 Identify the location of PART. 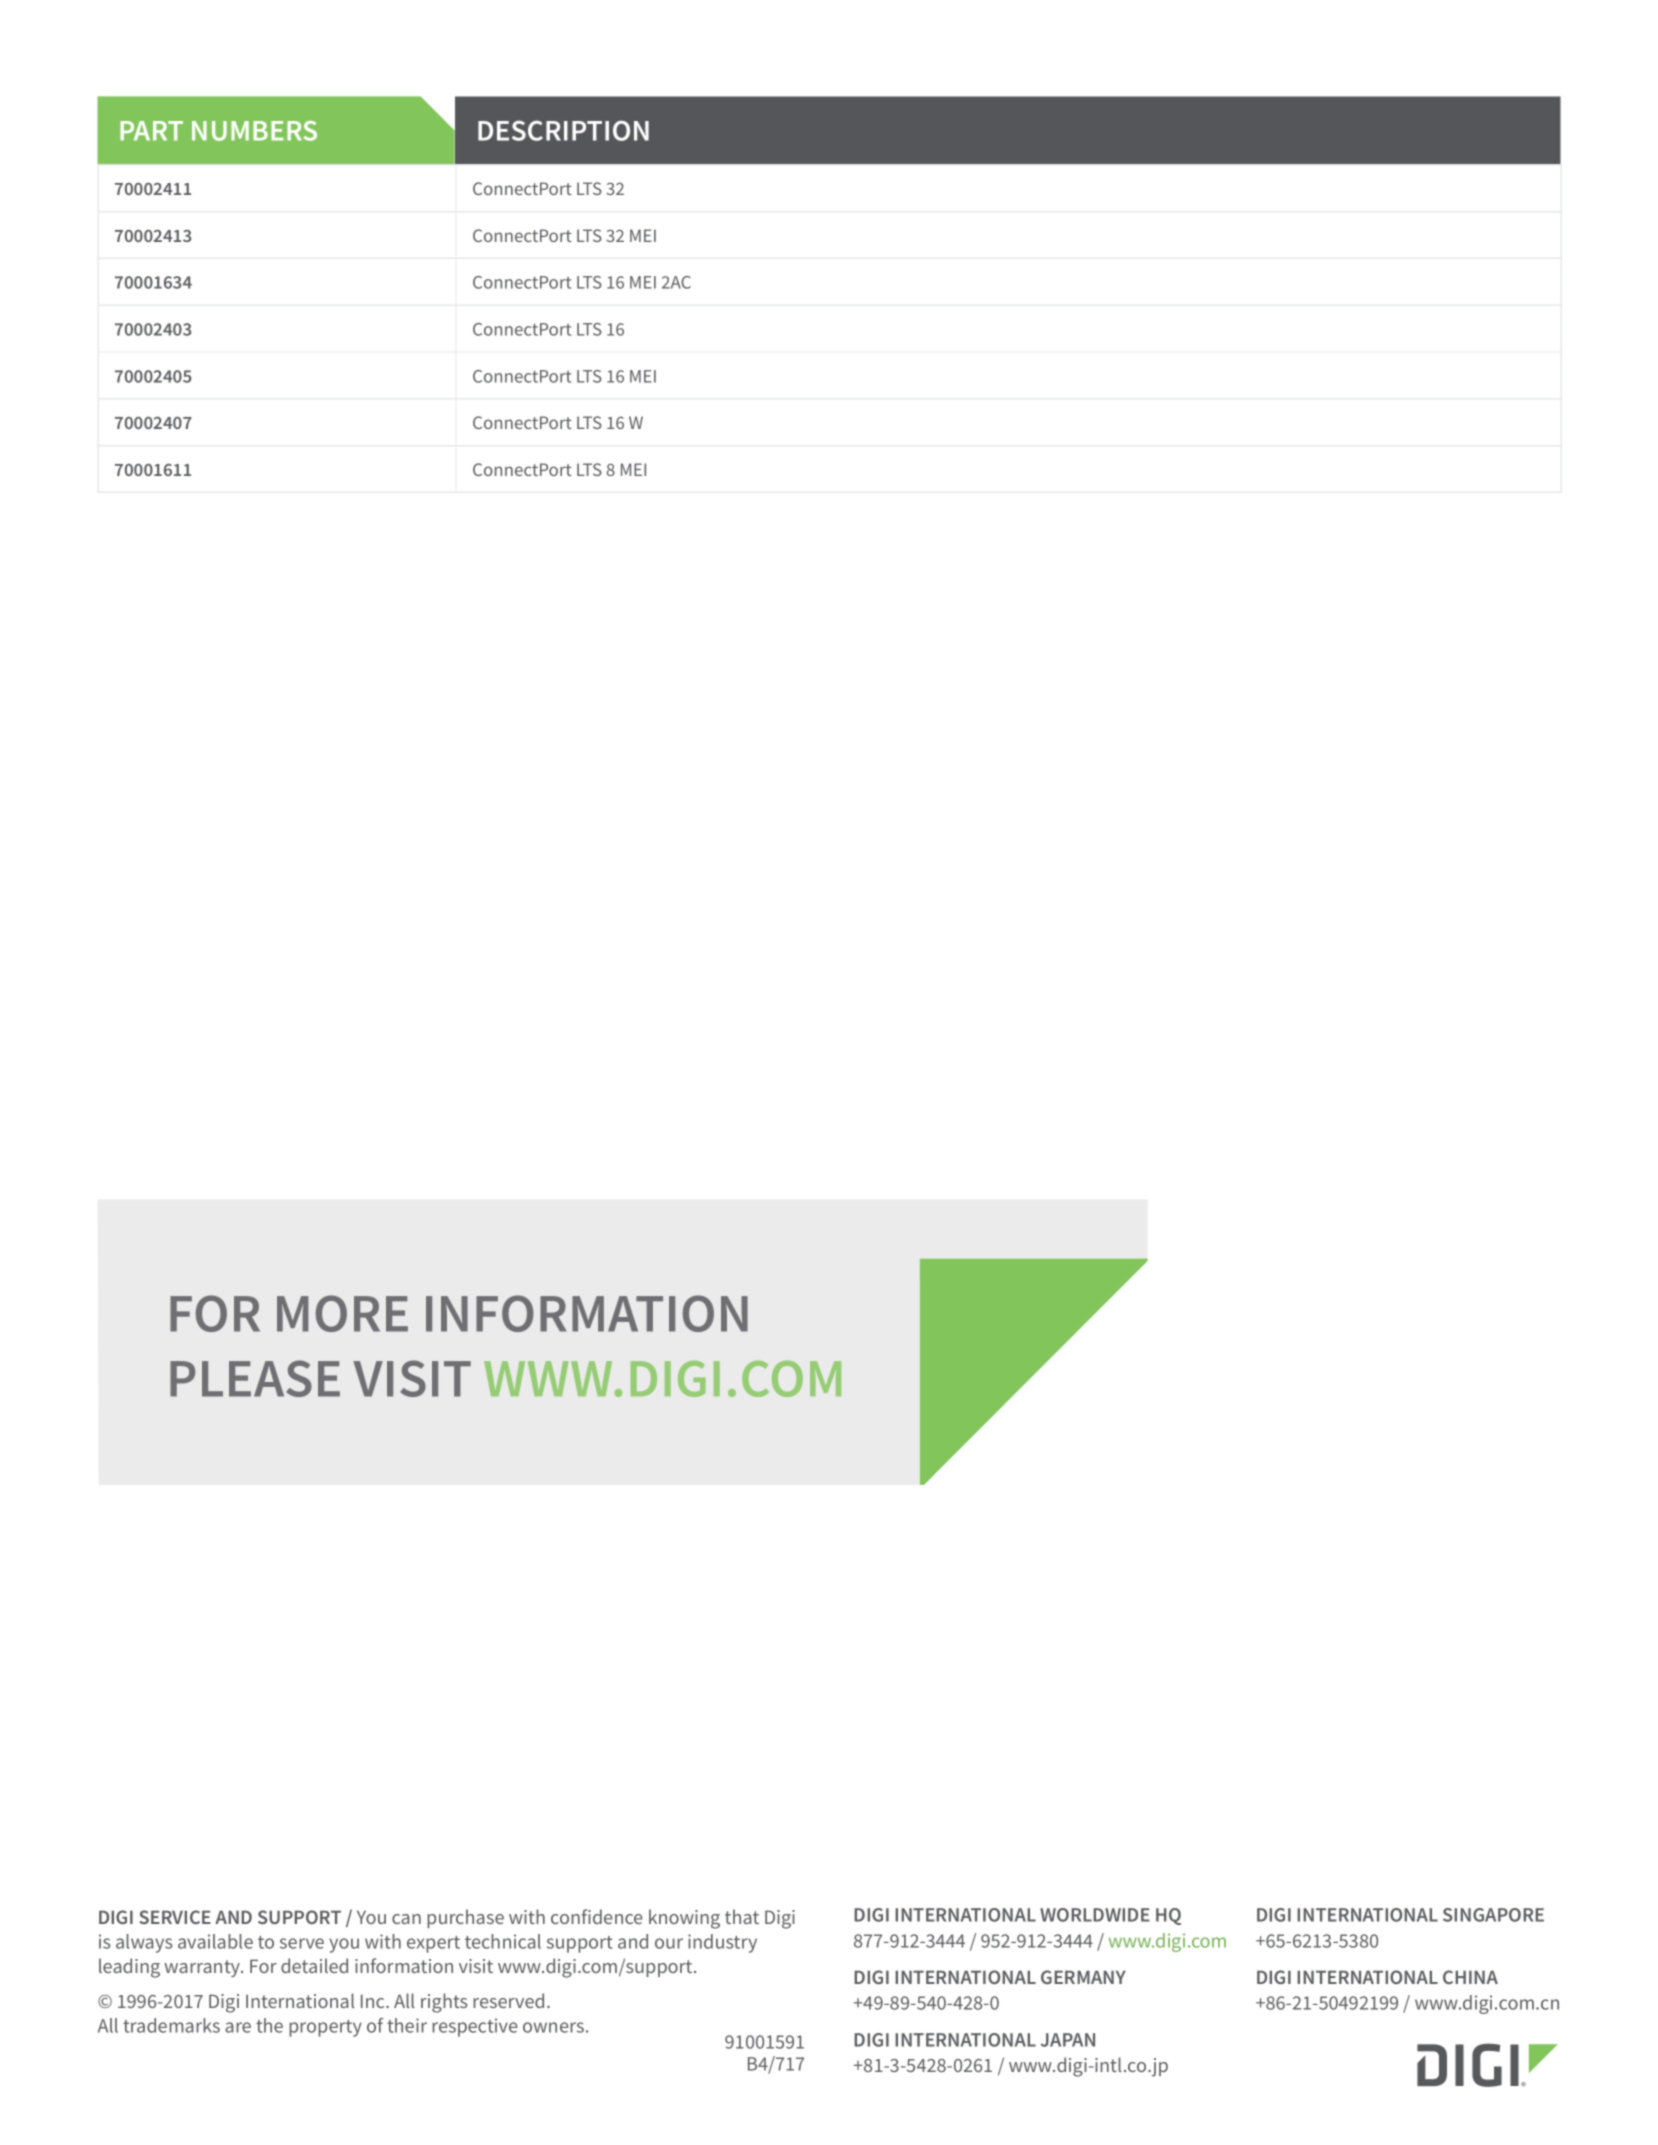
(151, 131).
